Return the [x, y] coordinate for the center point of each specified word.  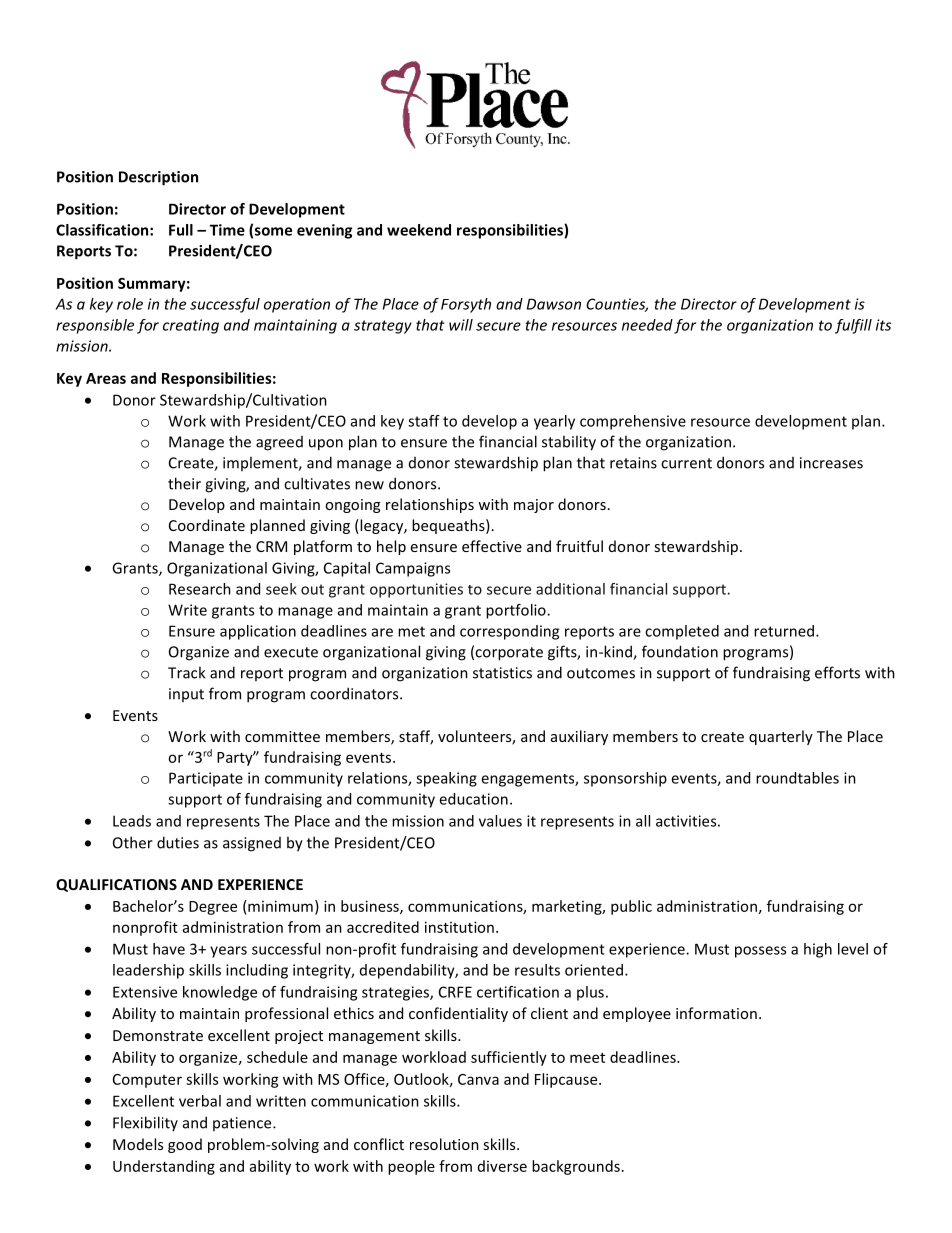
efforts [837, 672]
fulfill [853, 326]
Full [181, 230]
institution [459, 927]
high [818, 950]
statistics [502, 673]
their [184, 483]
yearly [554, 422]
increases [831, 463]
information [716, 1013]
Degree [213, 908]
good [185, 1145]
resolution [444, 1144]
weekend [419, 230]
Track [186, 672]
